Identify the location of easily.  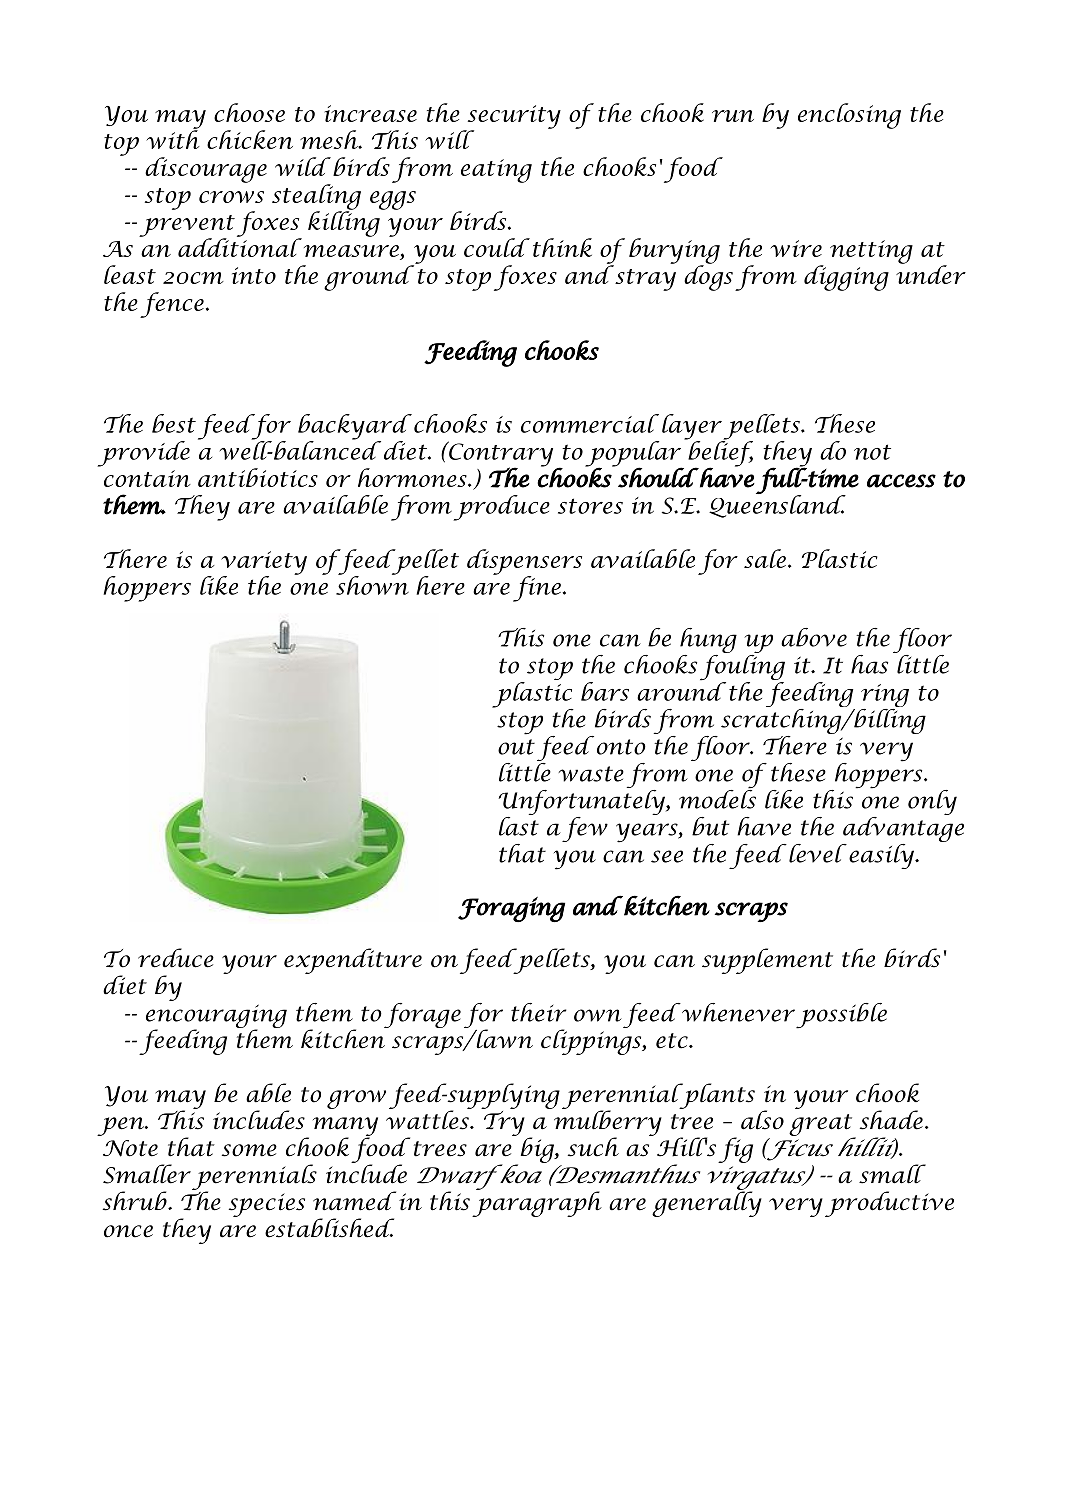
(882, 856).
